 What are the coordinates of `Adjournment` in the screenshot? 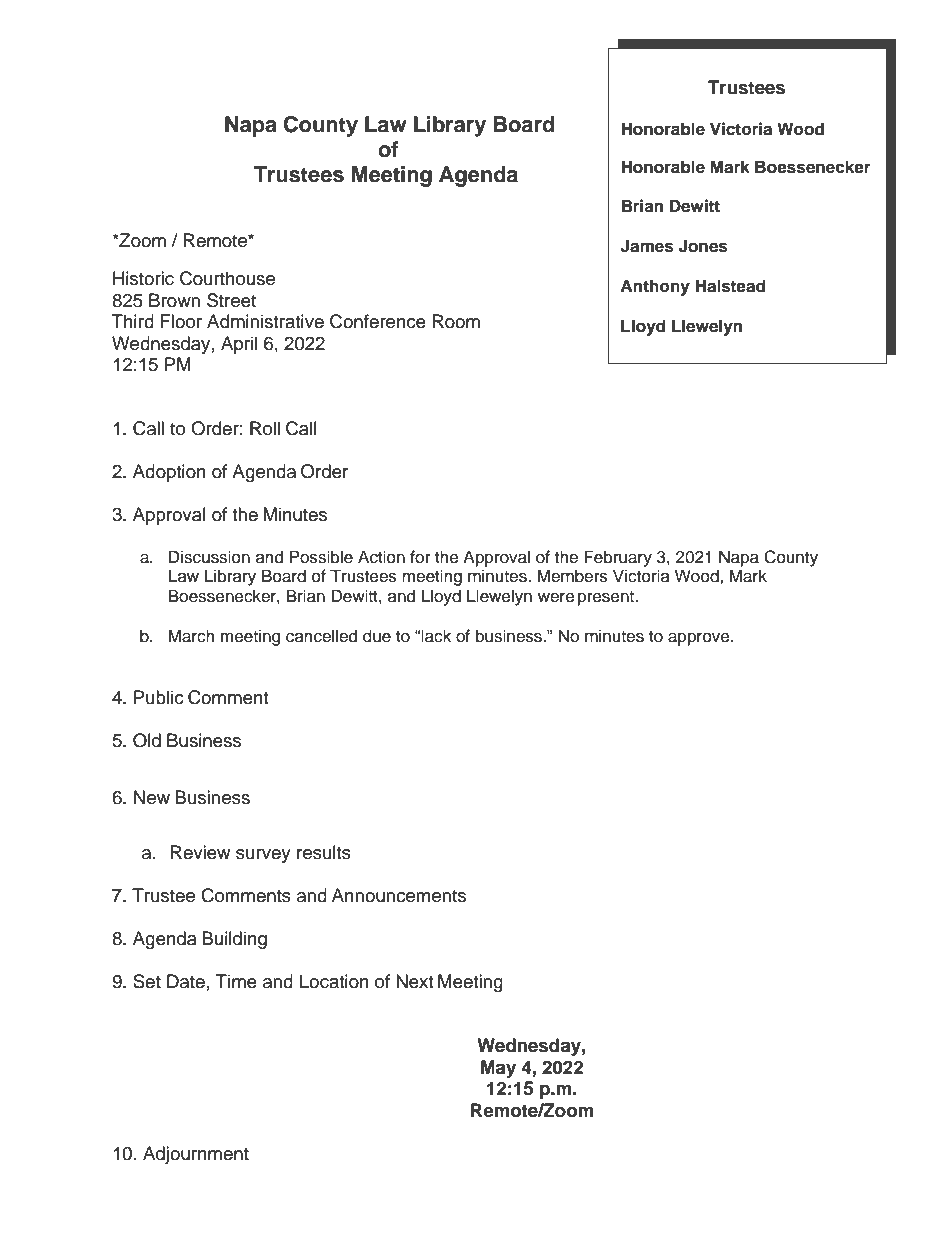 It's located at (196, 1155).
